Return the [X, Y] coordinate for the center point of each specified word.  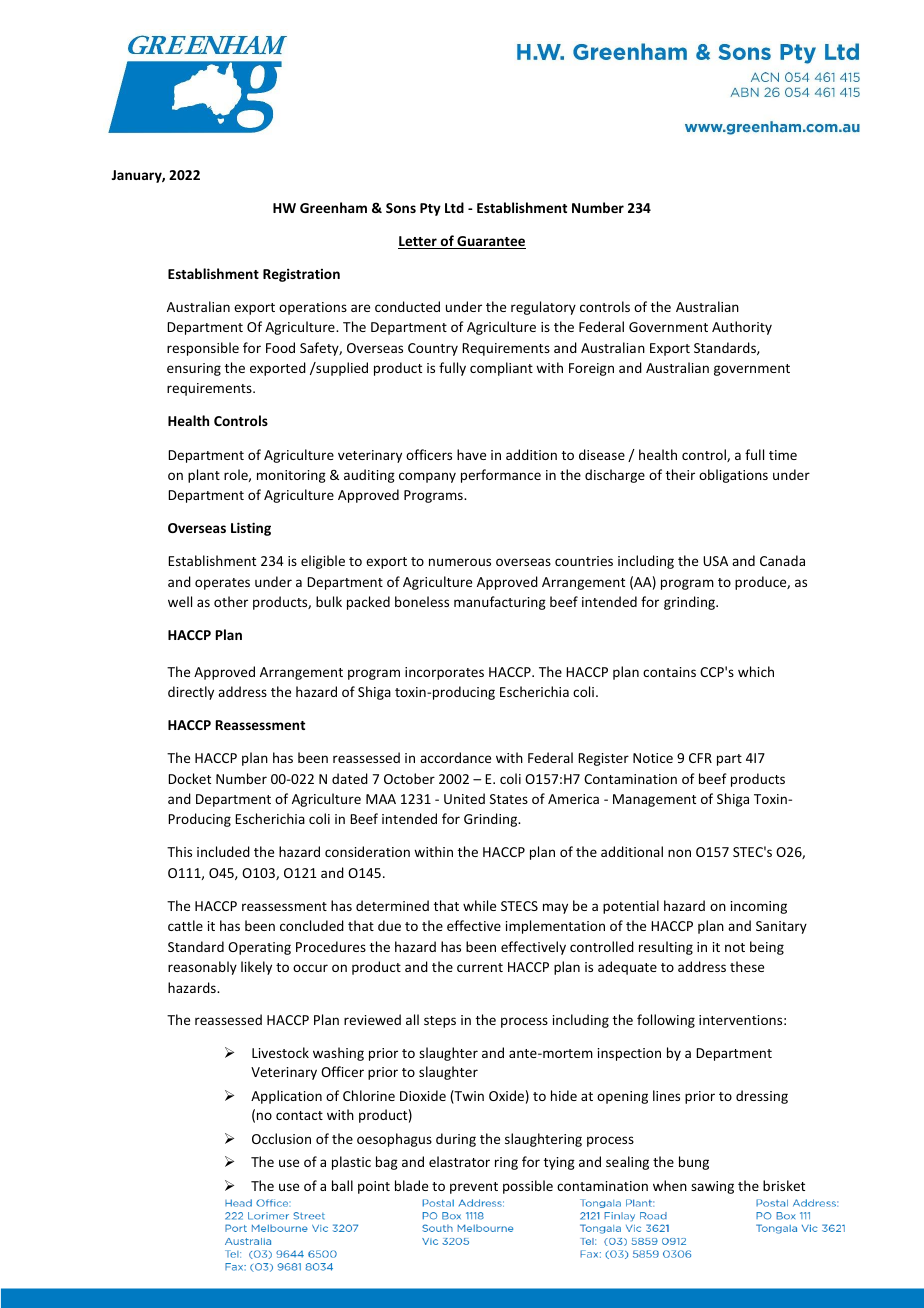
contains [669, 672]
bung [694, 1163]
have [471, 454]
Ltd [454, 207]
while [479, 905]
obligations [733, 476]
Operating [259, 948]
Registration [301, 275]
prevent [474, 1188]
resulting [666, 948]
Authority [742, 328]
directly [191, 693]
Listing [251, 529]
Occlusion [281, 1138]
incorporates [444, 673]
